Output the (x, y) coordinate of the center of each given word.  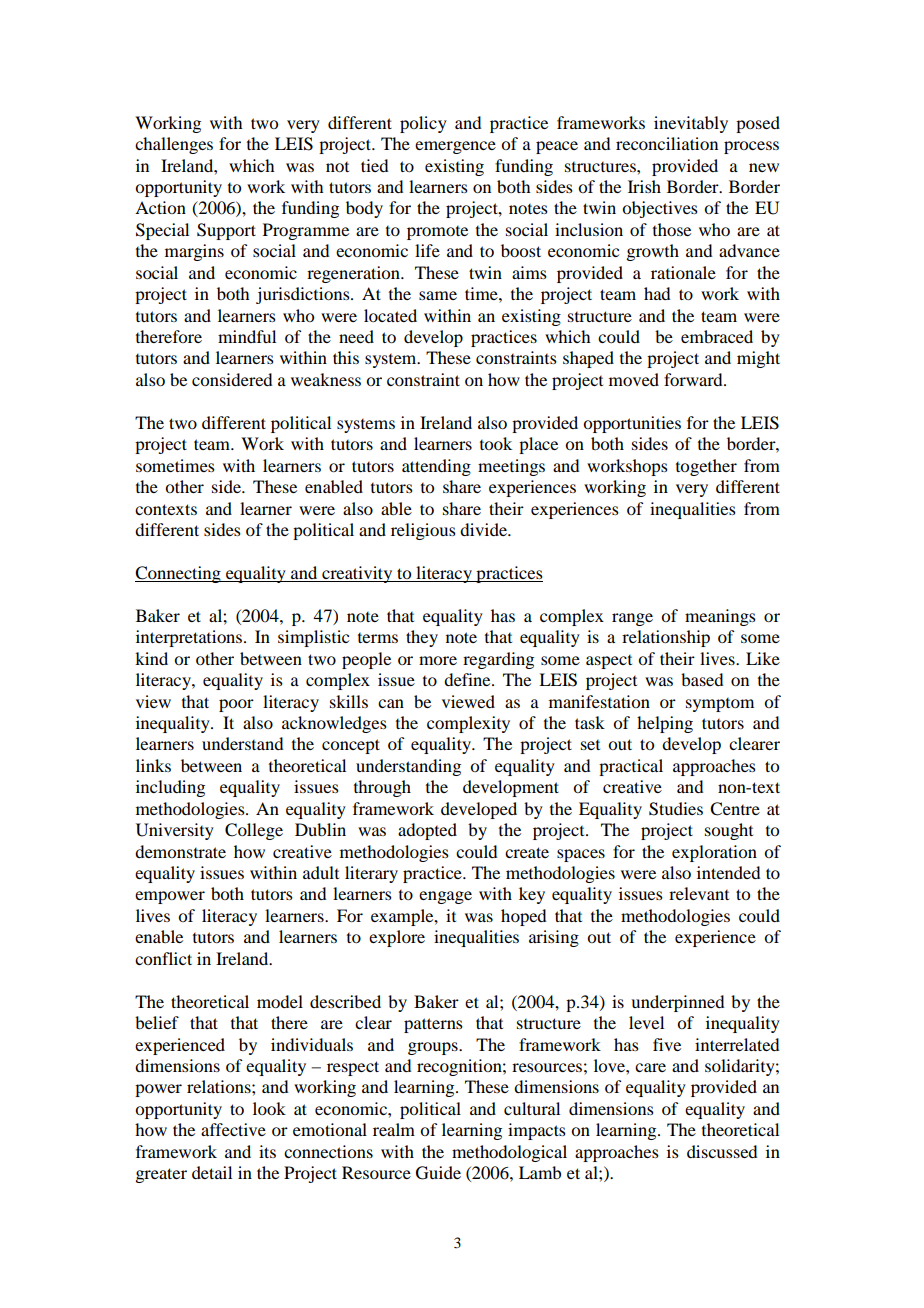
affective (233, 1129)
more (438, 660)
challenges (174, 145)
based (702, 679)
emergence (455, 147)
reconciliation (667, 143)
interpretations (190, 638)
